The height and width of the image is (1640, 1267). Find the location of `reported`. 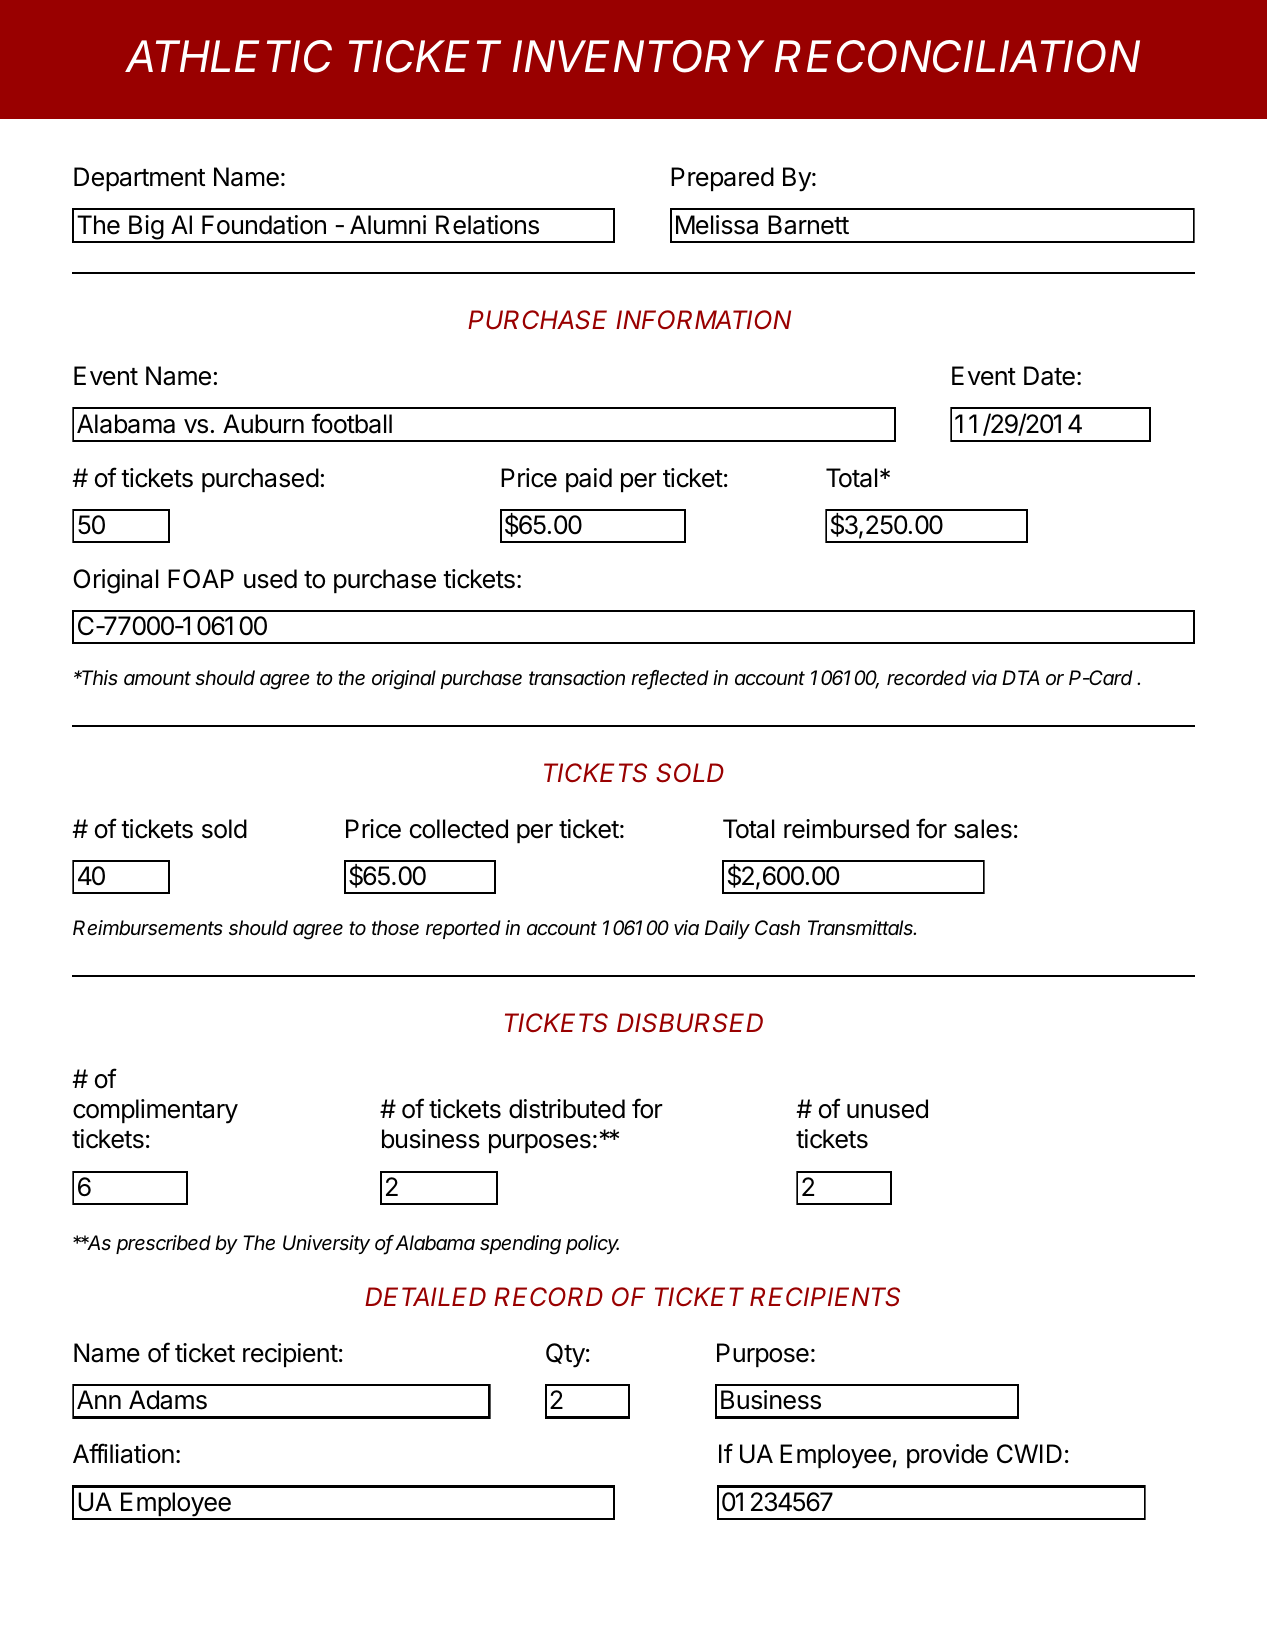

reported is located at coordinates (463, 929).
